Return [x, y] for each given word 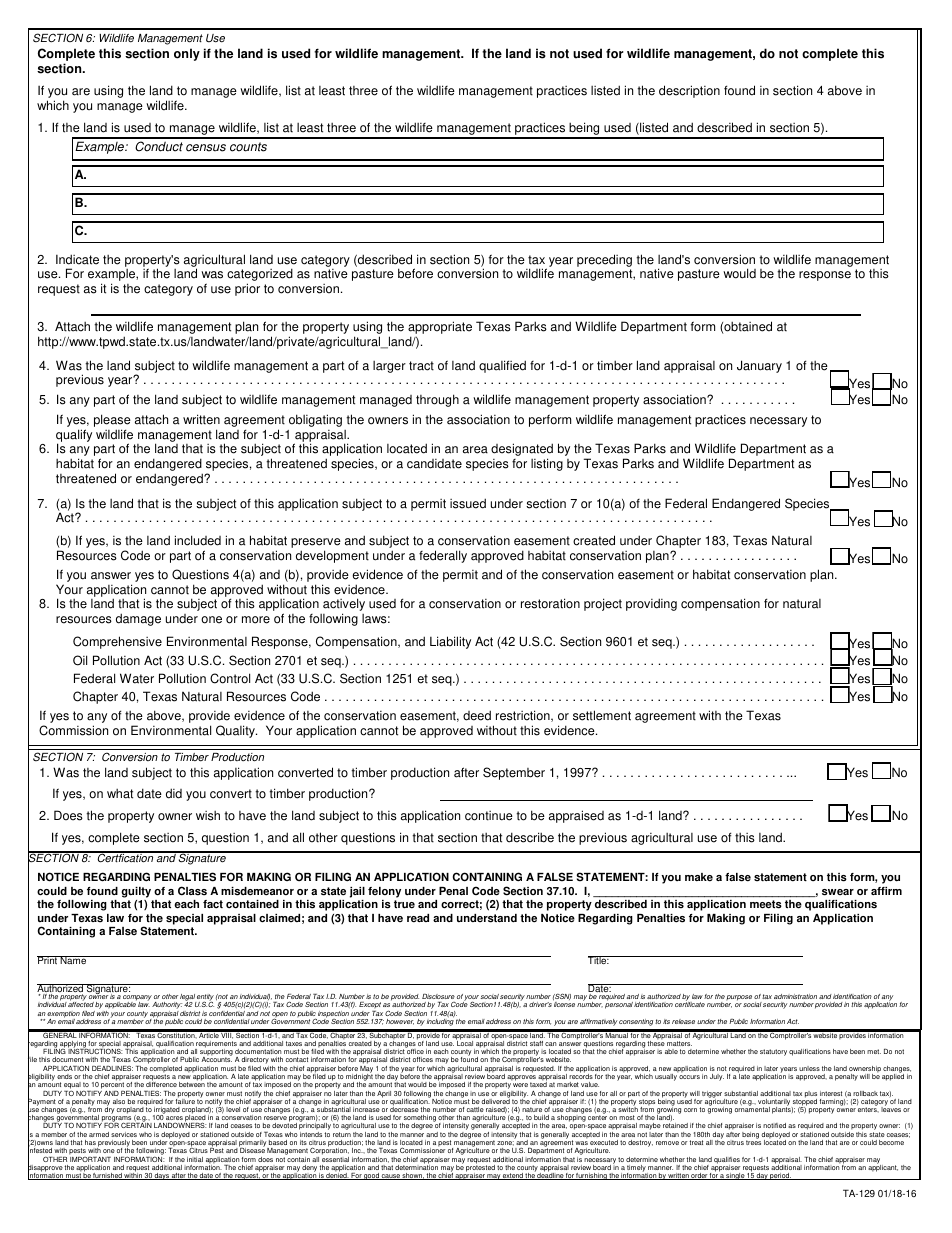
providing [651, 604]
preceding [604, 260]
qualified [502, 366]
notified [774, 1125]
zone [505, 1143]
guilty [136, 892]
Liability [450, 642]
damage [138, 619]
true [404, 904]
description [689, 91]
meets [766, 904]
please [112, 422]
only [187, 54]
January [759, 366]
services [124, 1134]
